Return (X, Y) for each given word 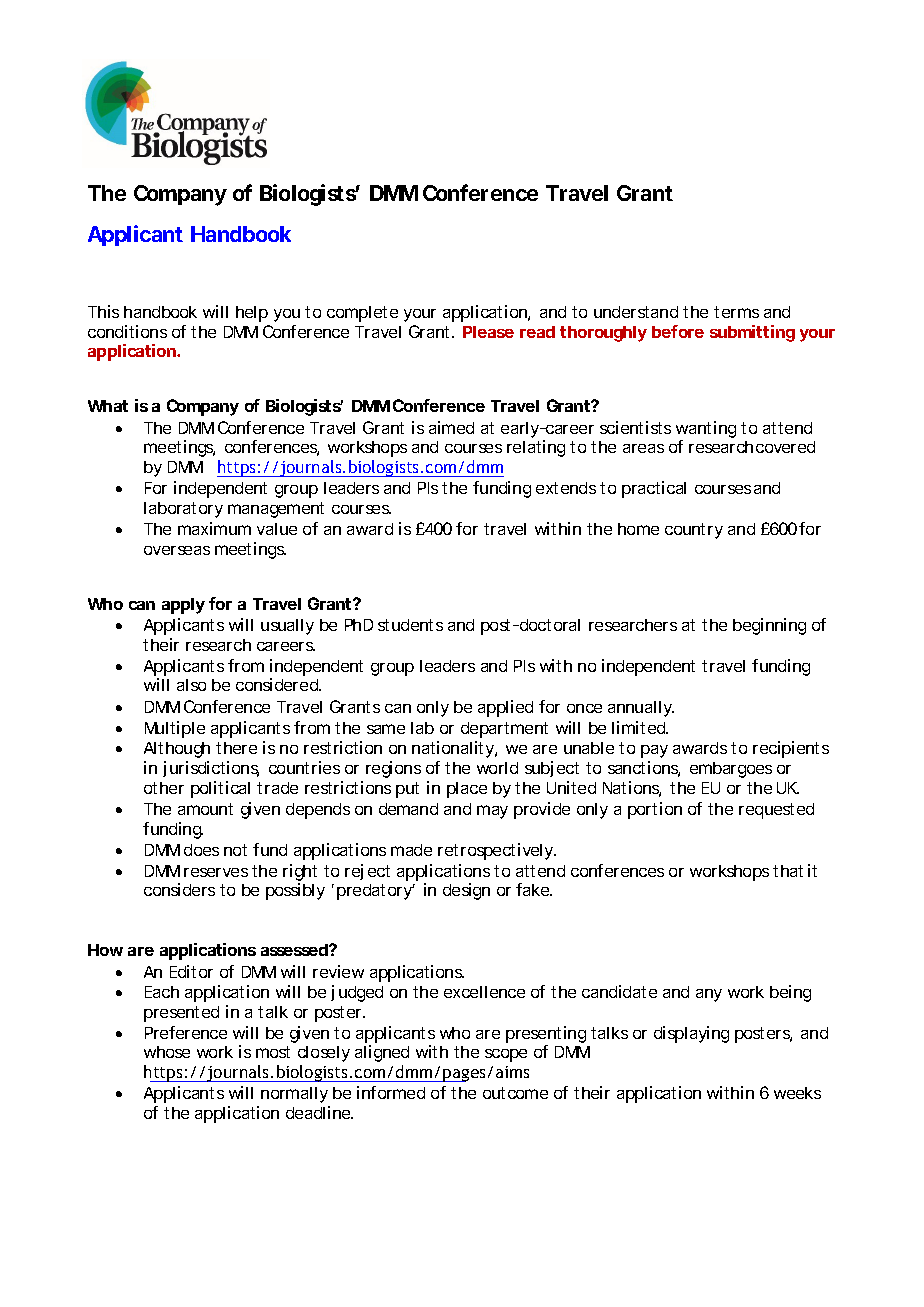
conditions (127, 331)
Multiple (175, 729)
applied (505, 708)
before (678, 331)
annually (641, 709)
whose (167, 1052)
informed (391, 1092)
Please (488, 332)
